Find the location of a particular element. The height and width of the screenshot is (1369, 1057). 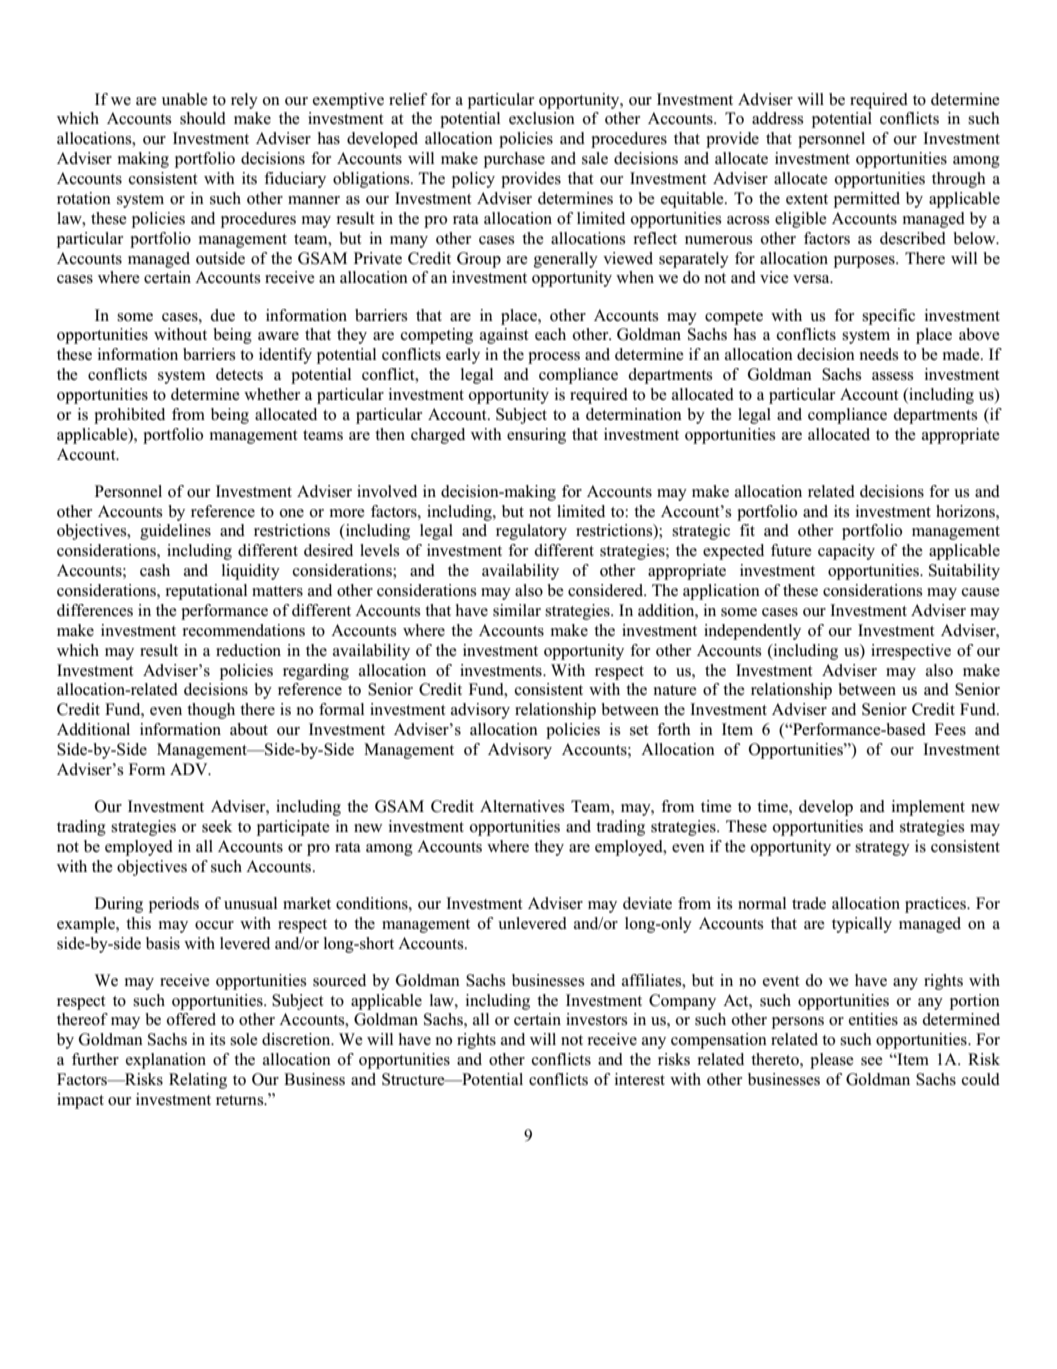

similar is located at coordinates (517, 610).
